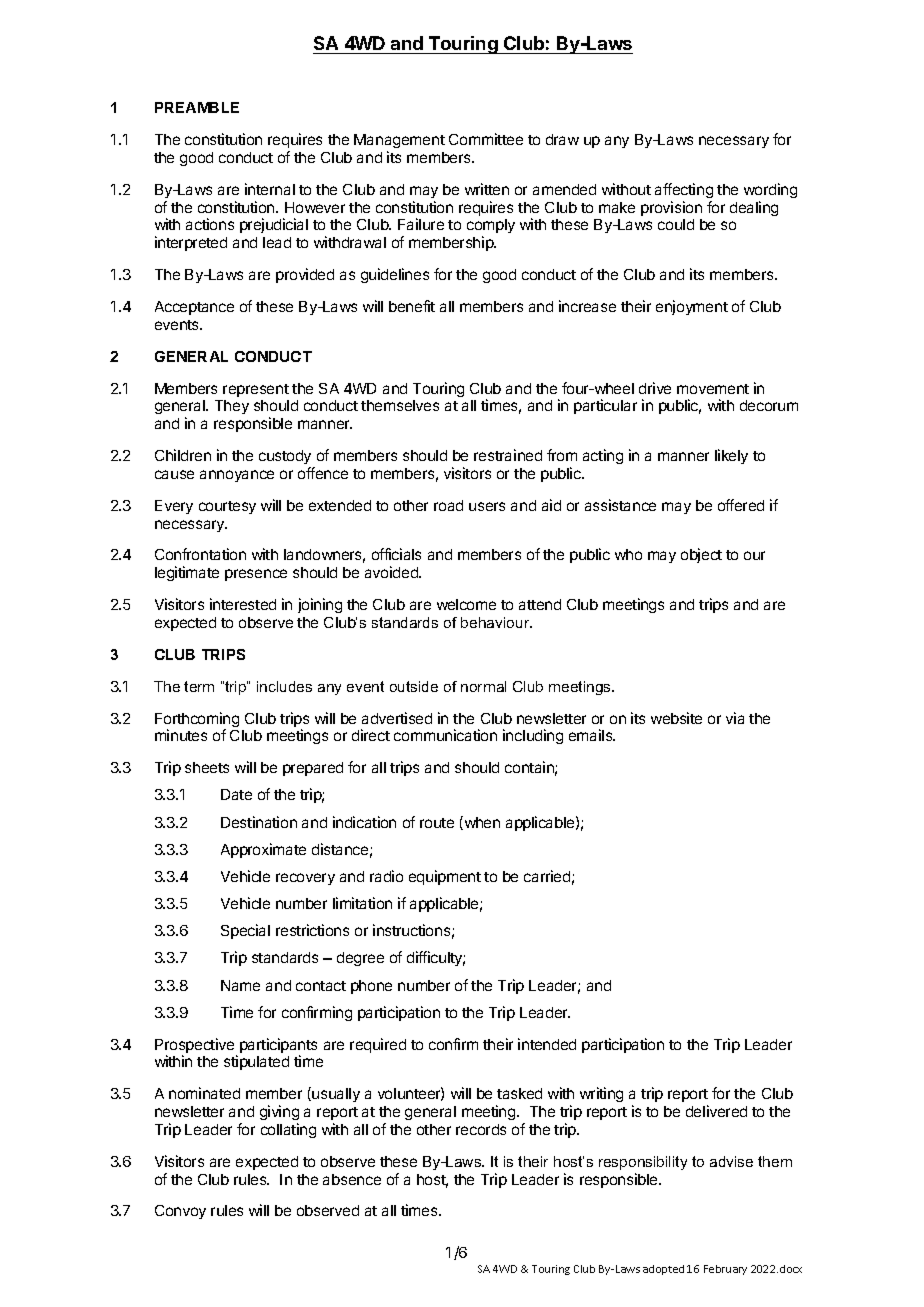  What do you see at coordinates (725, 1270) in the image?
I see `February` at bounding box center [725, 1270].
